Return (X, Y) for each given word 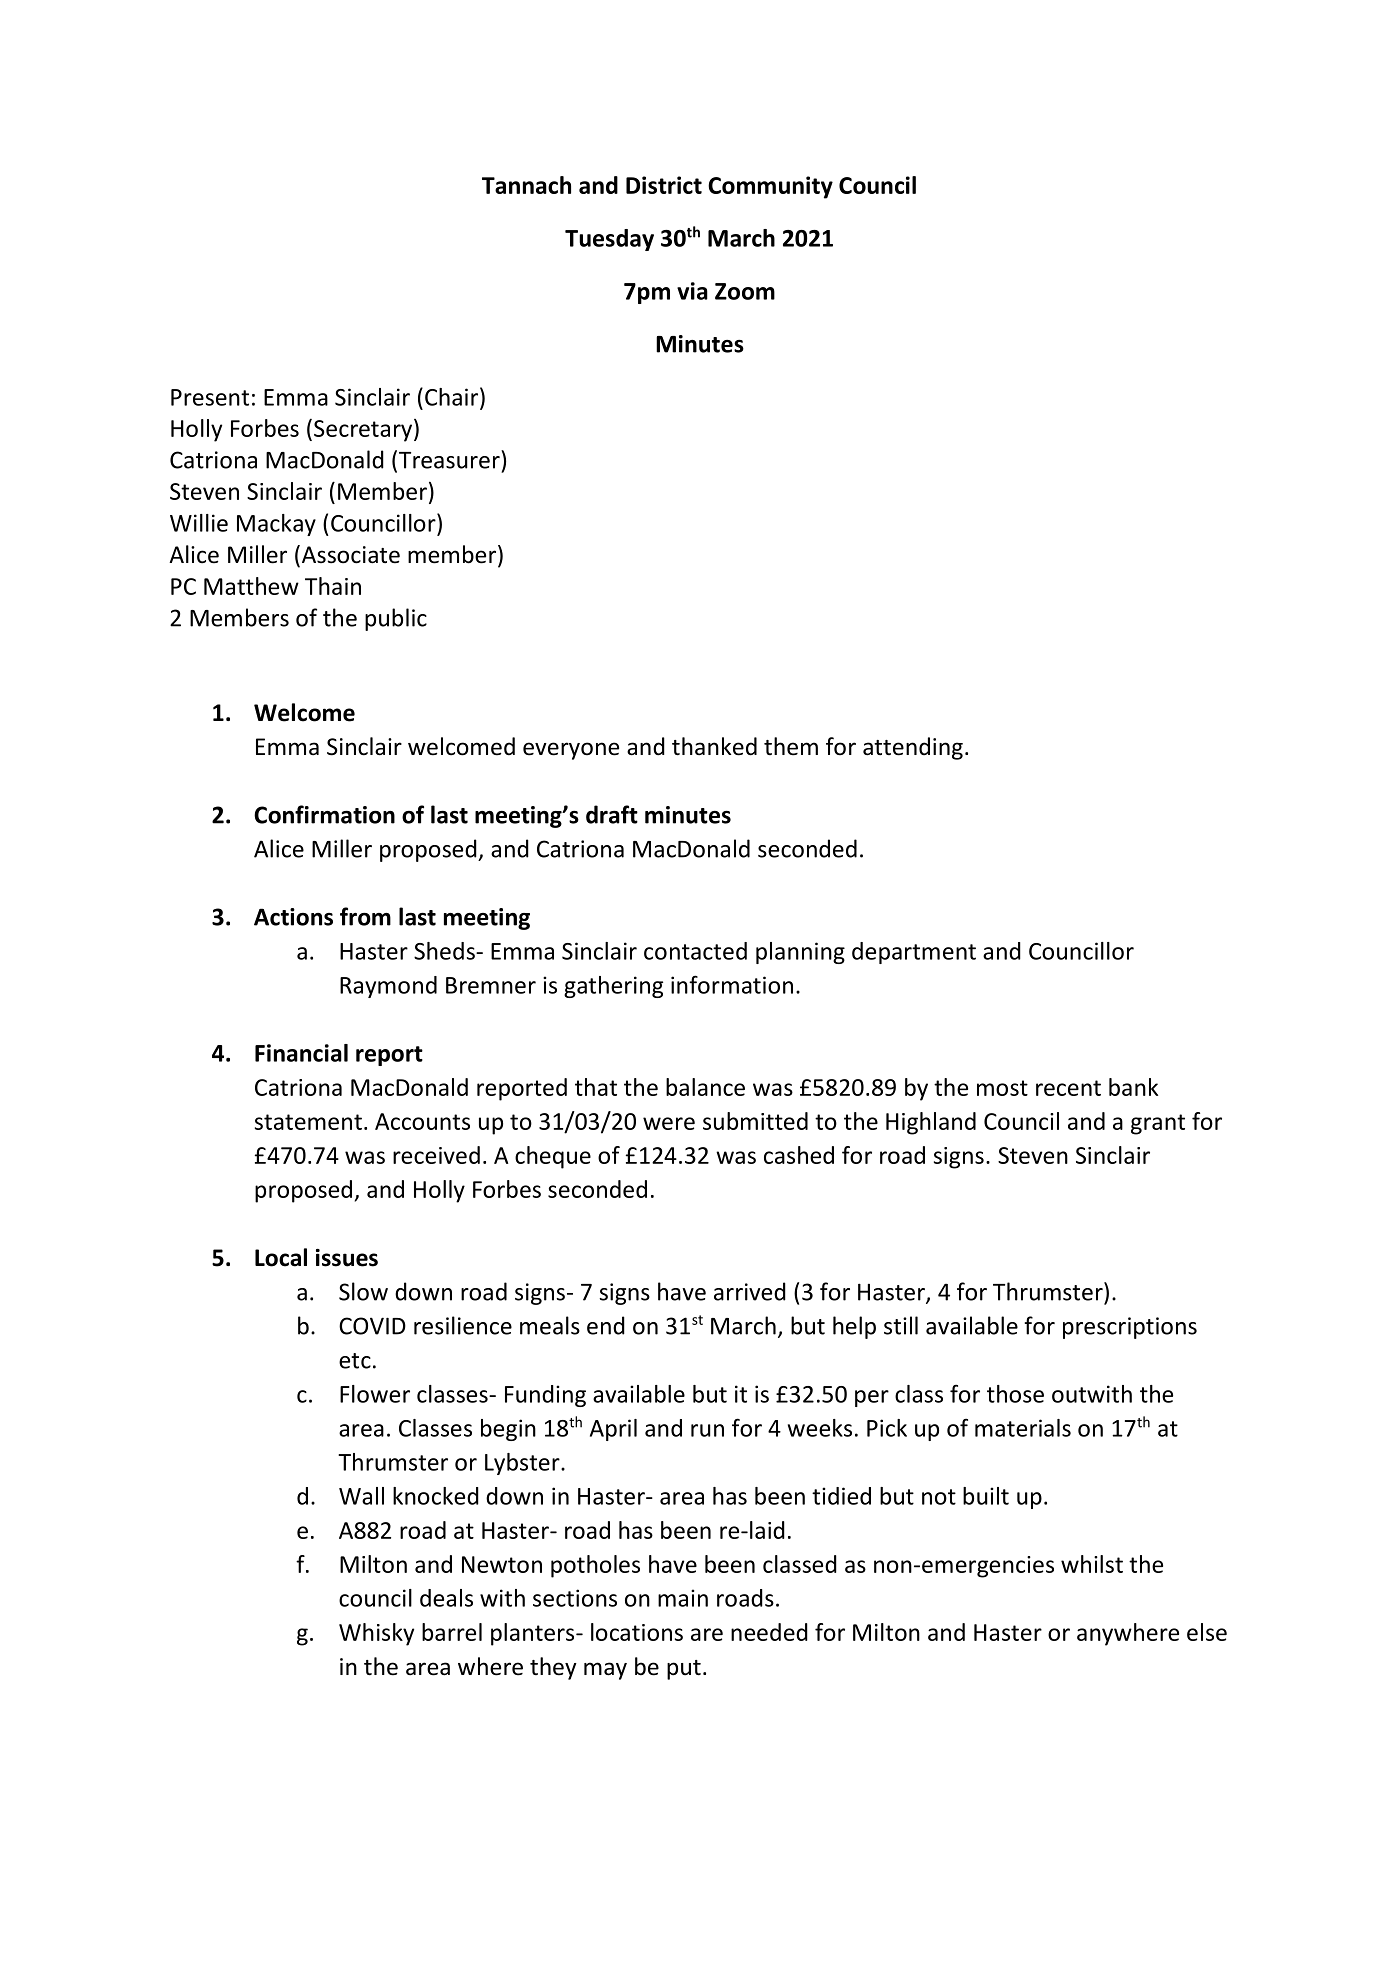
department (914, 953)
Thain (333, 586)
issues (347, 1258)
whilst (1092, 1564)
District (664, 185)
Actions (293, 917)
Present (210, 397)
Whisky (376, 1634)
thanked (714, 746)
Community (770, 187)
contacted (695, 951)
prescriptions (1130, 1328)
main (683, 1598)
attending (913, 748)
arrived (750, 1291)
